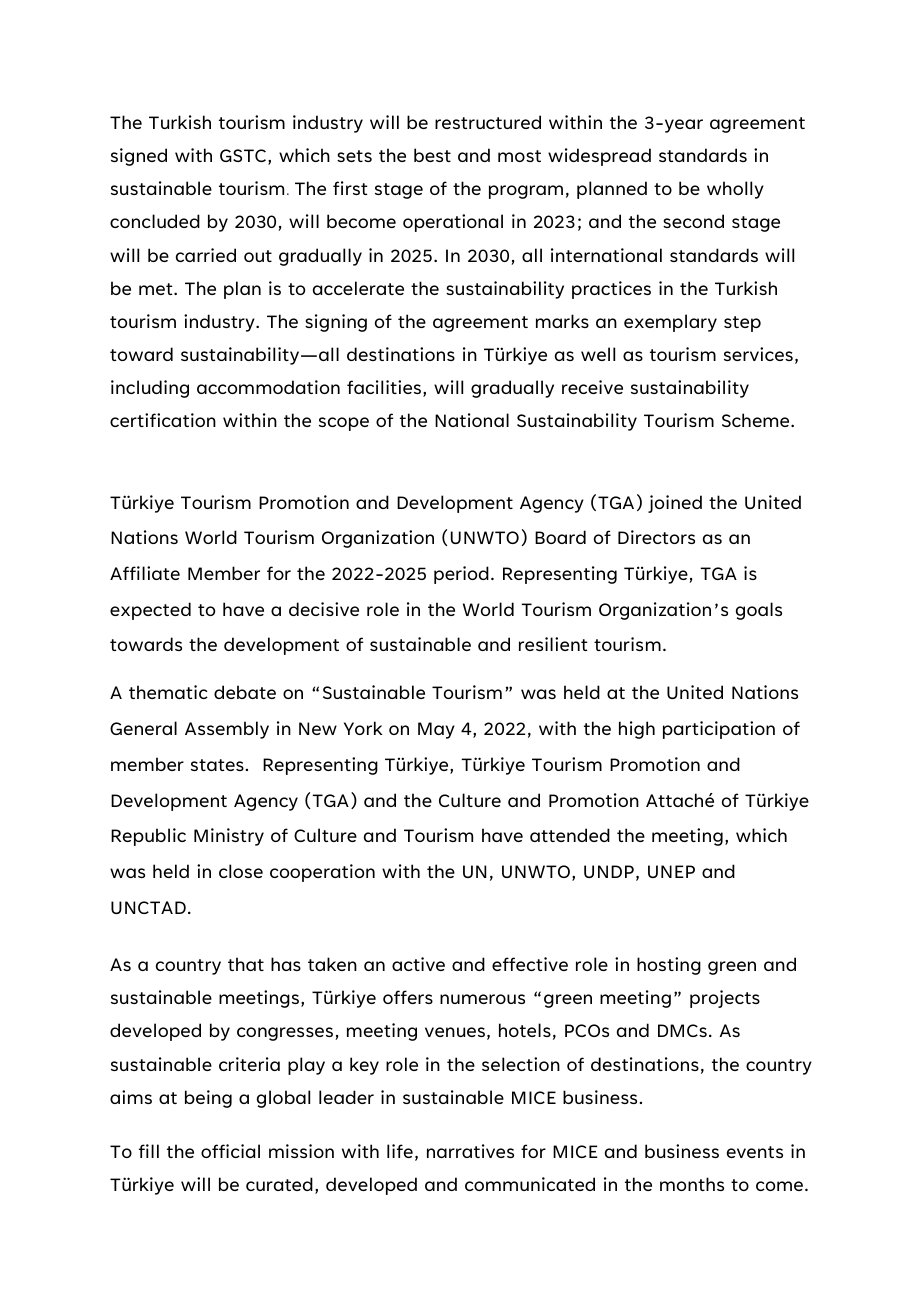 The width and height of the screenshot is (924, 1308). I want to click on UNEP, so click(671, 871).
